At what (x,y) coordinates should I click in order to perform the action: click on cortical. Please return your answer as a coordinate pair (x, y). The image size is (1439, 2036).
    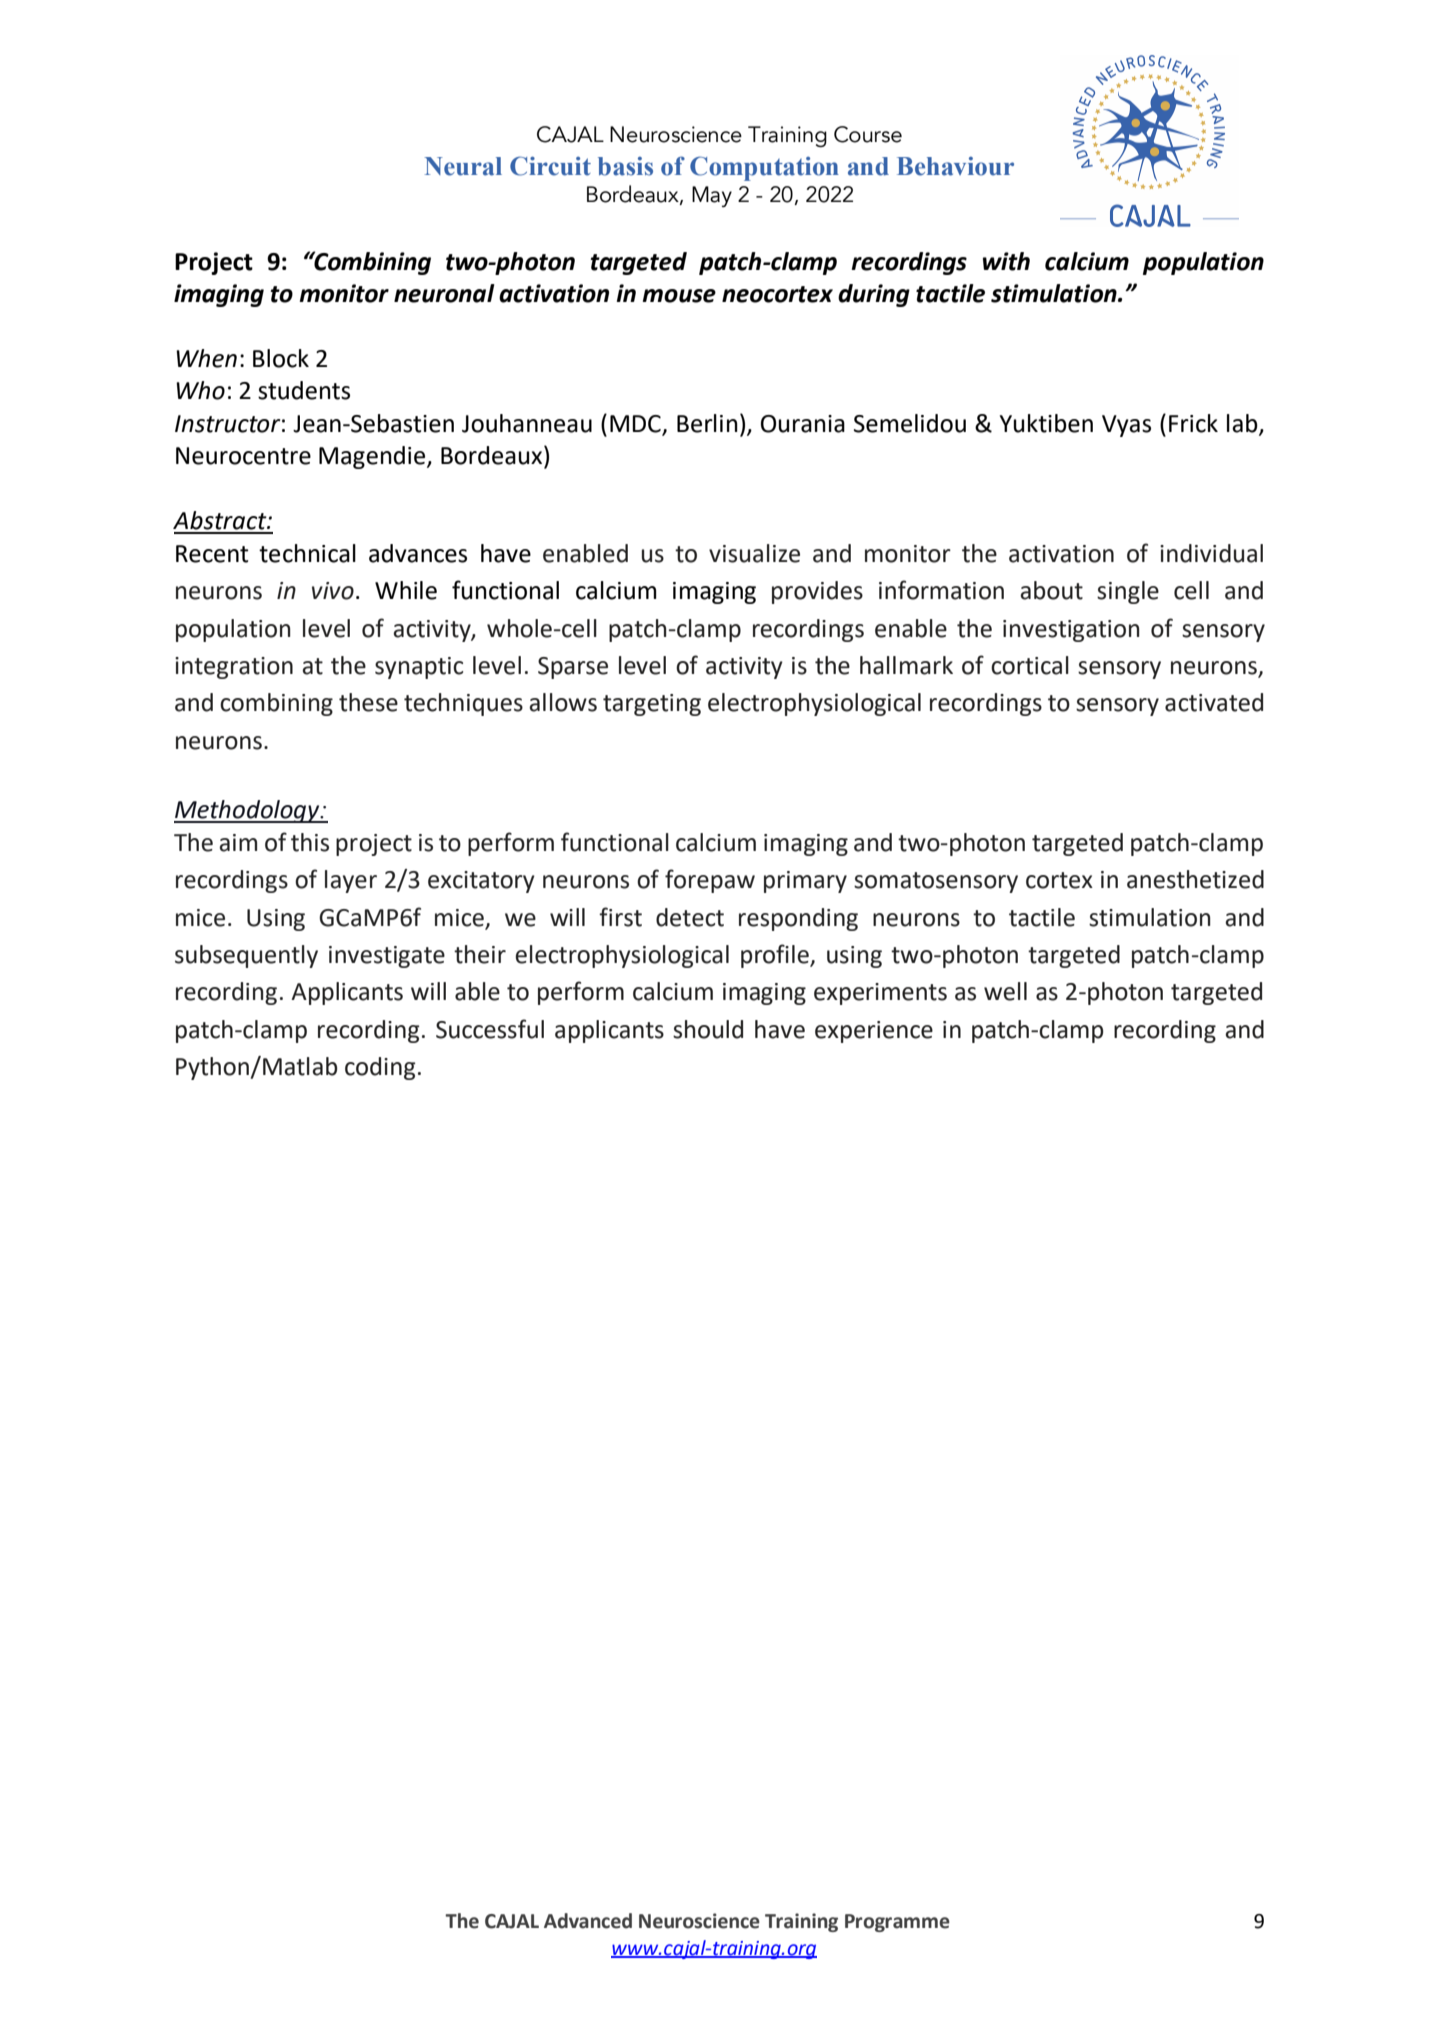
    Looking at the image, I should click on (1030, 665).
